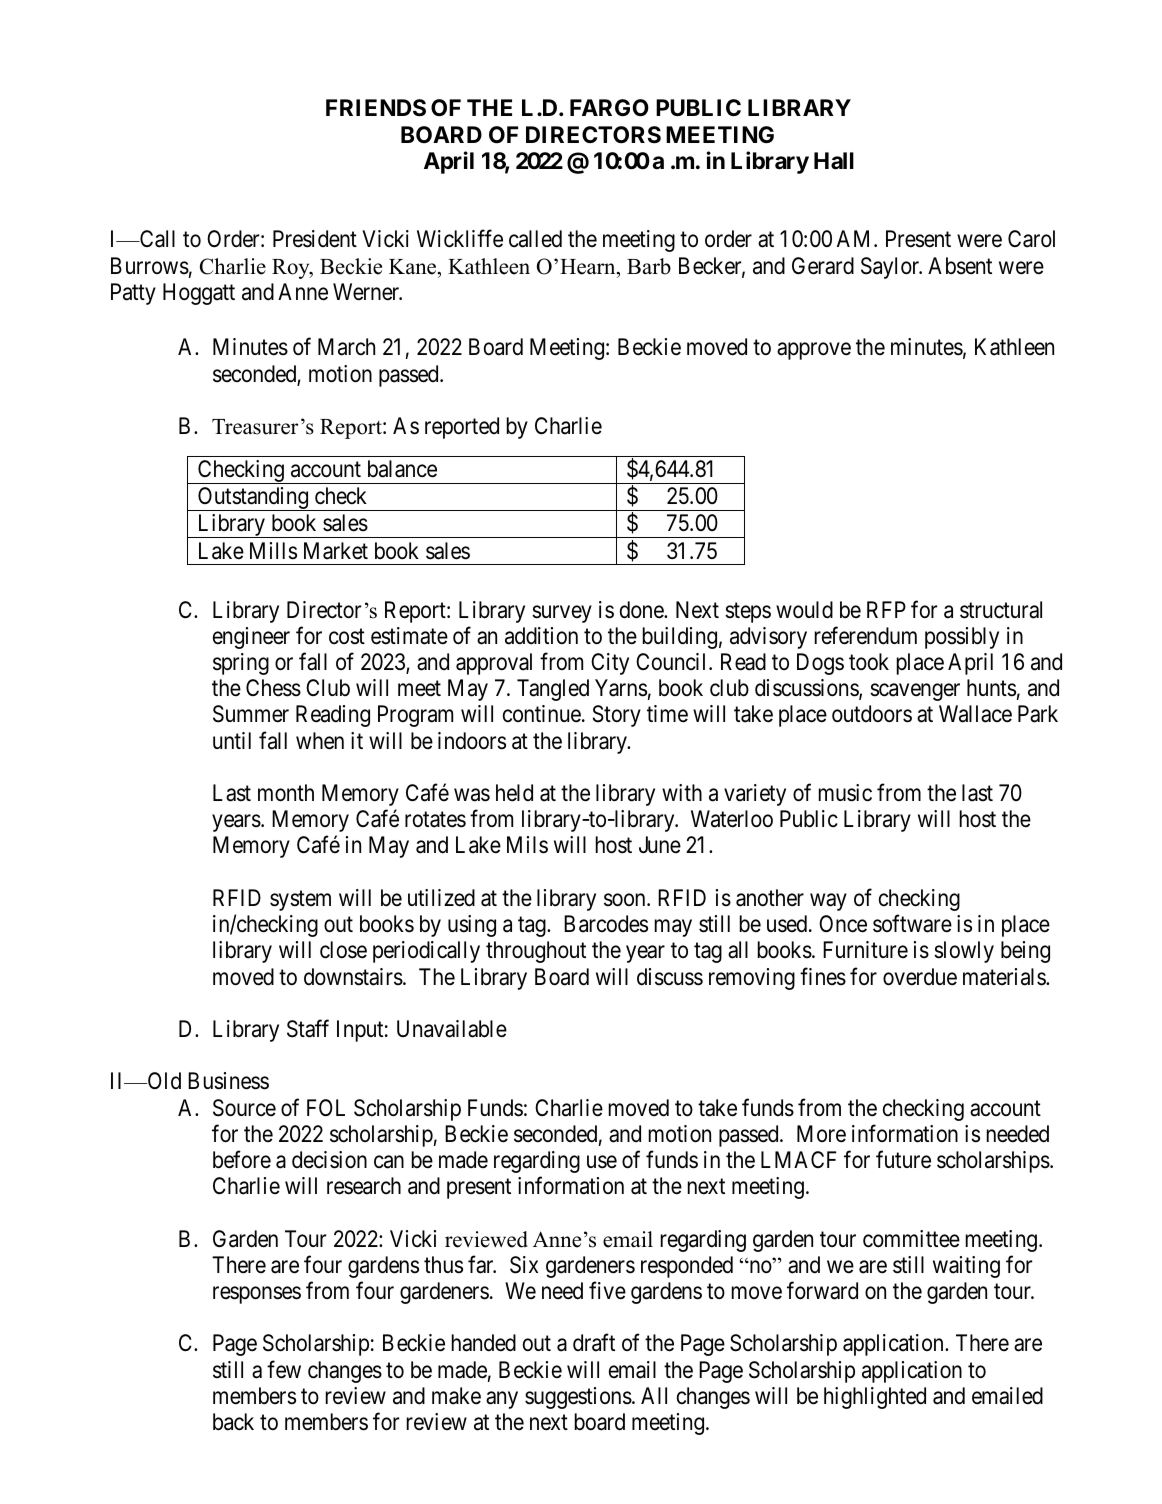 The image size is (1162, 1504). What do you see at coordinates (814, 351) in the document?
I see `approve` at bounding box center [814, 351].
